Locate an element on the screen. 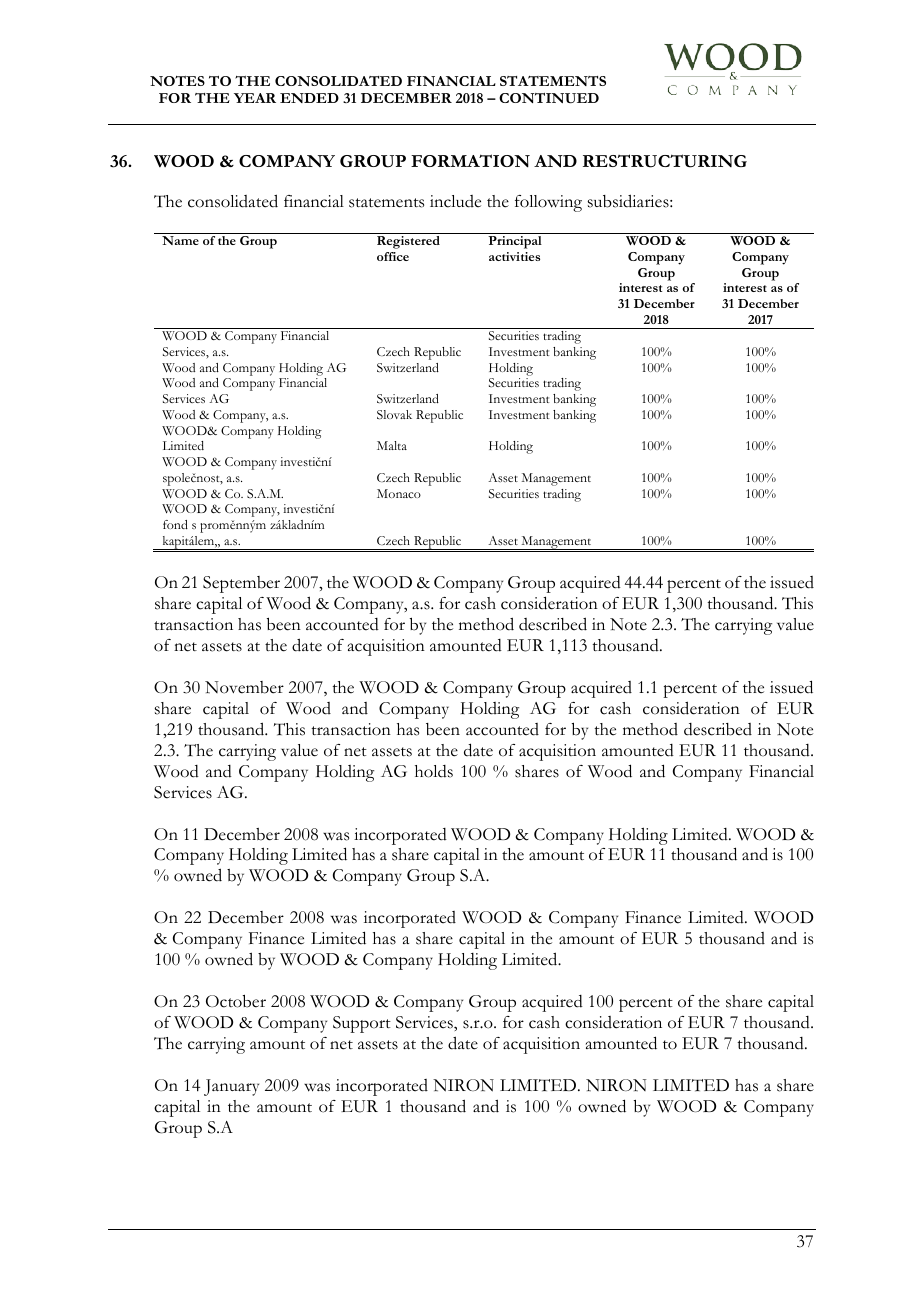  activities is located at coordinates (514, 256).
